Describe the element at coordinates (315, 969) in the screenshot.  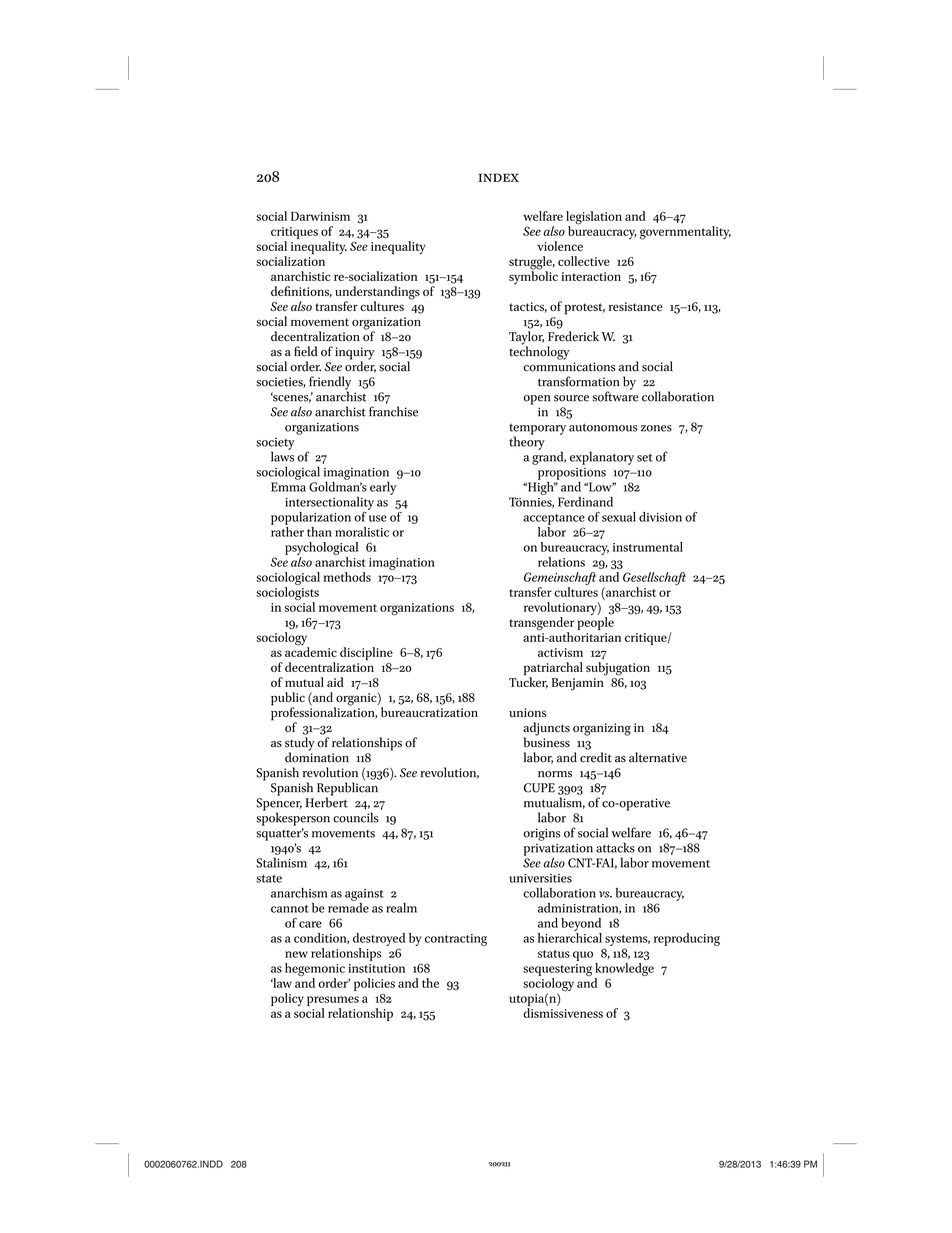
I see `hegemonic` at that location.
